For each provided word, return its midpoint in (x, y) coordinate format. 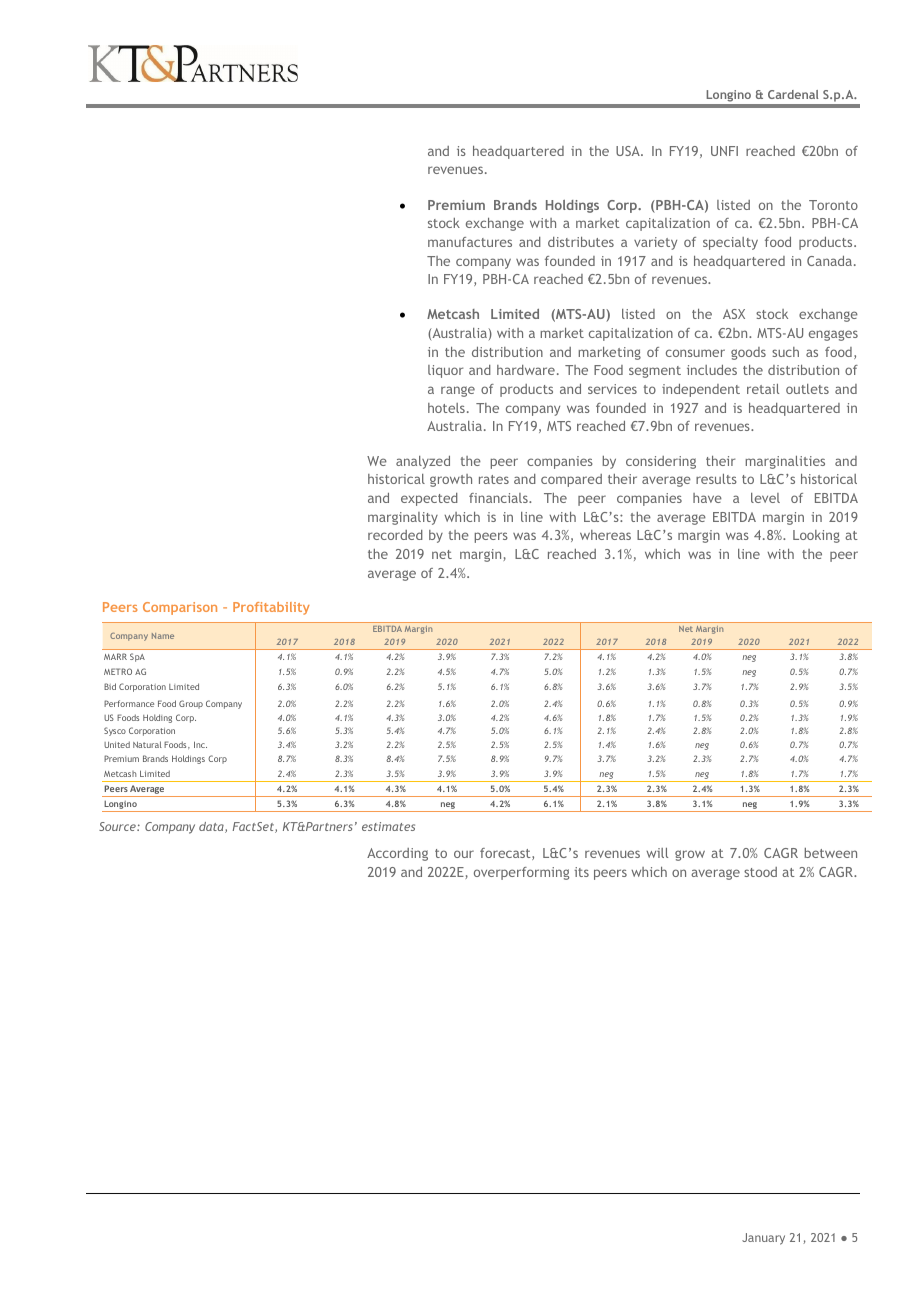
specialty (730, 243)
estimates (388, 826)
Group (191, 704)
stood (760, 872)
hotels (446, 408)
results (716, 479)
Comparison (180, 608)
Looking (816, 536)
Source (118, 826)
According (397, 854)
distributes (581, 242)
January (763, 1239)
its (581, 872)
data (212, 827)
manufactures (470, 242)
